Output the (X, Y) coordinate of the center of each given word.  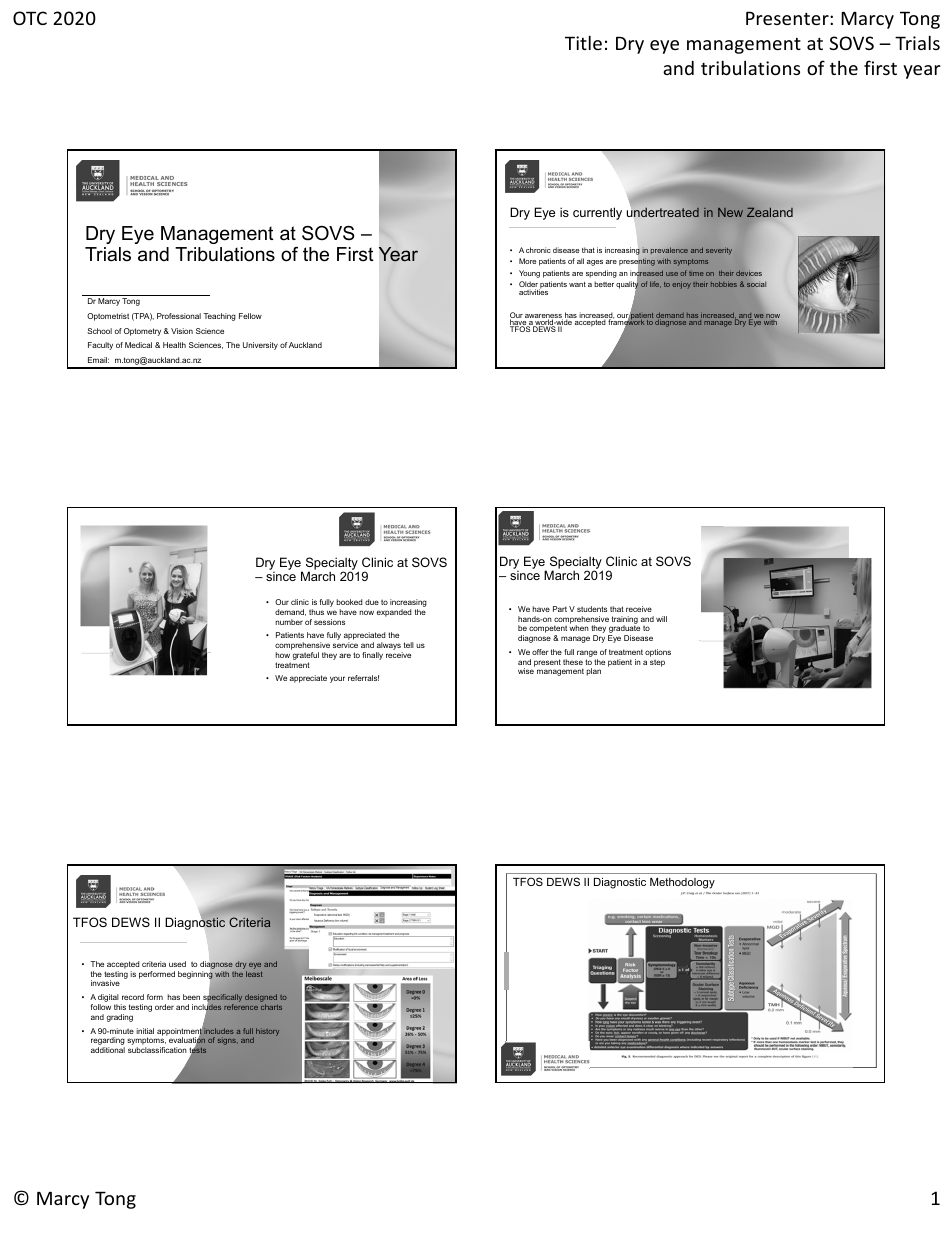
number (289, 622)
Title (583, 42)
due (372, 602)
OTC (30, 18)
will (661, 619)
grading (120, 1018)
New (730, 212)
